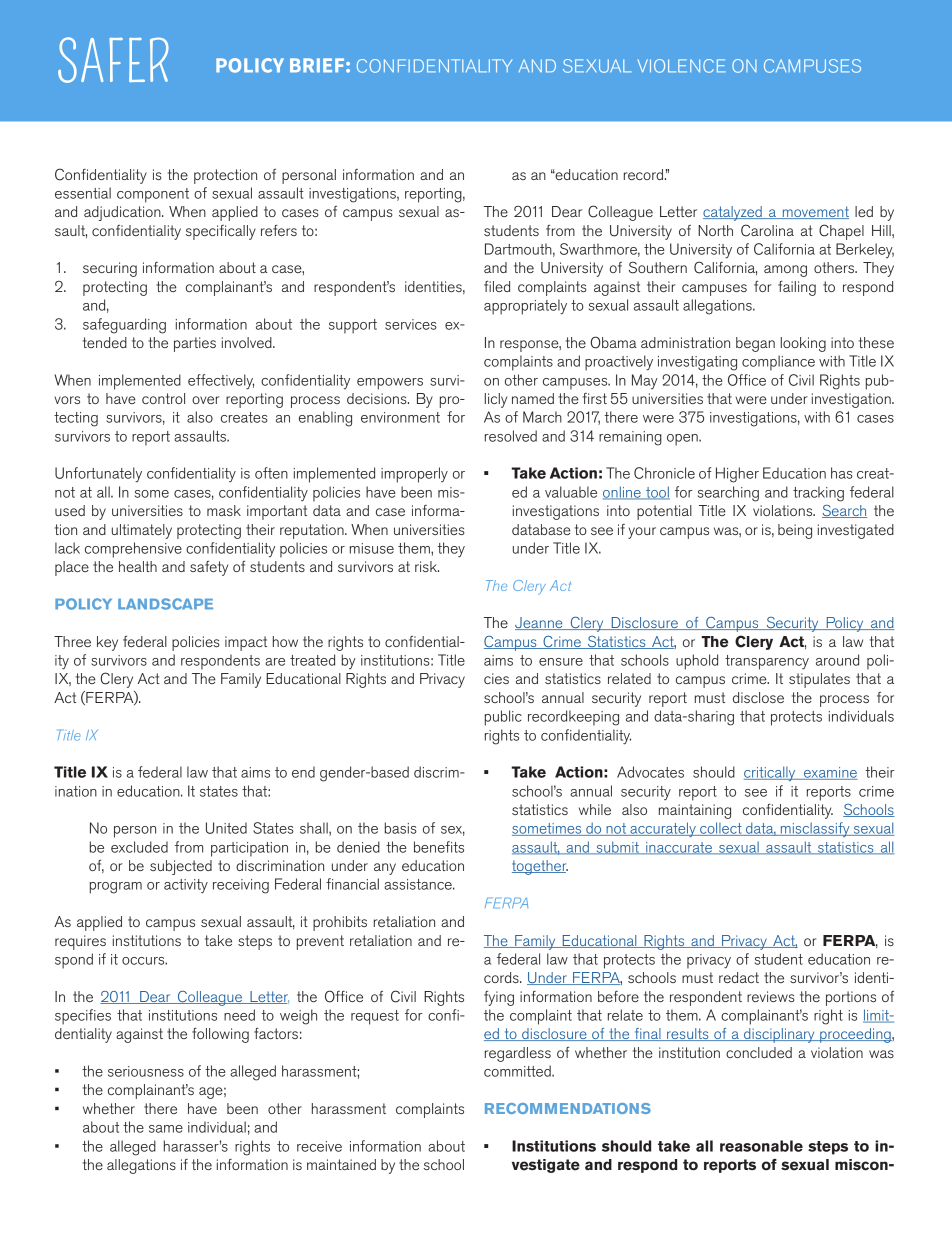 The height and width of the screenshot is (1233, 952). What do you see at coordinates (814, 212) in the screenshot?
I see `movement` at bounding box center [814, 212].
